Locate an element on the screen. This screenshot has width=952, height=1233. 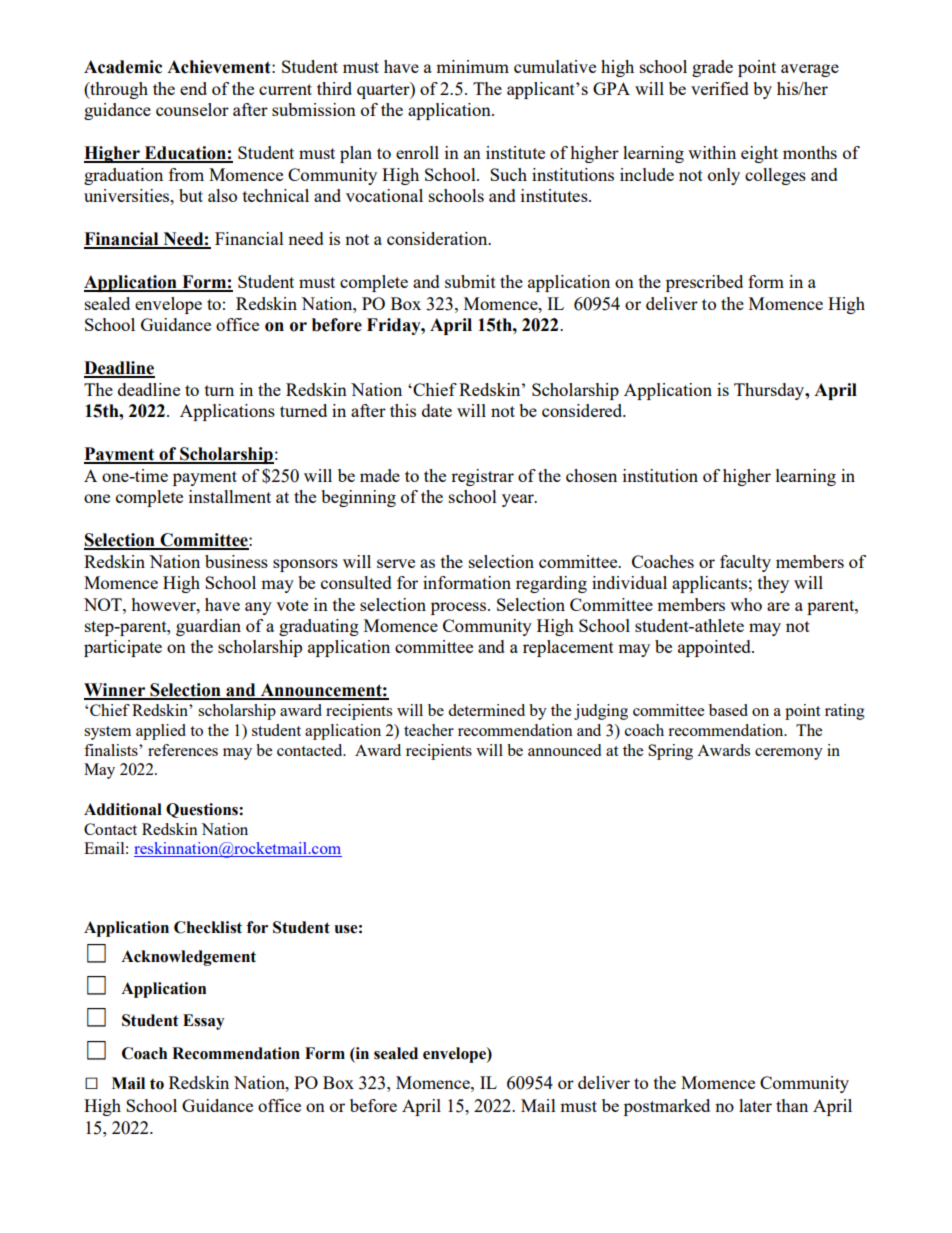
counselor is located at coordinates (192, 109).
